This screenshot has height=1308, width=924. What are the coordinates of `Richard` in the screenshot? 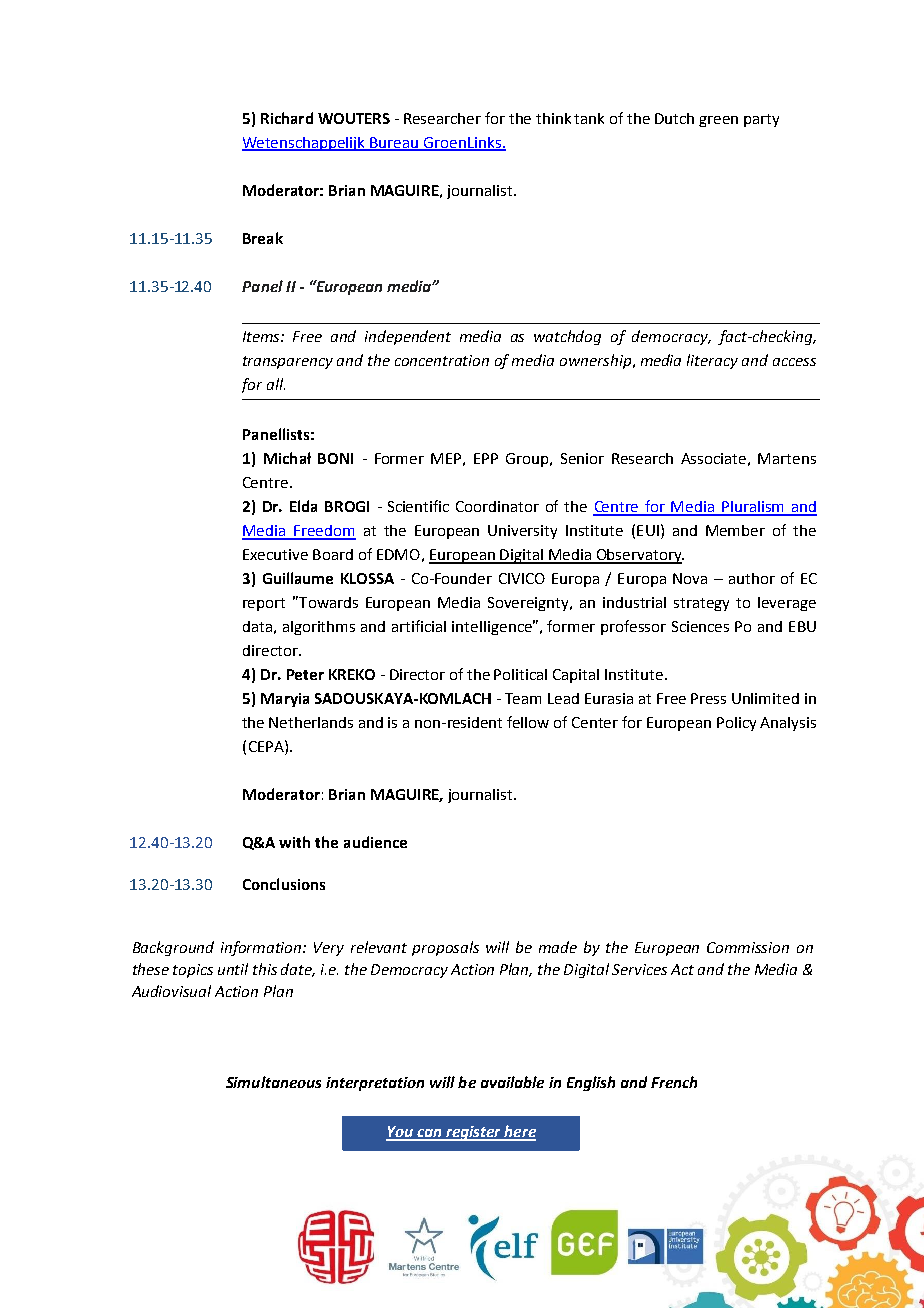 It's located at (287, 118).
